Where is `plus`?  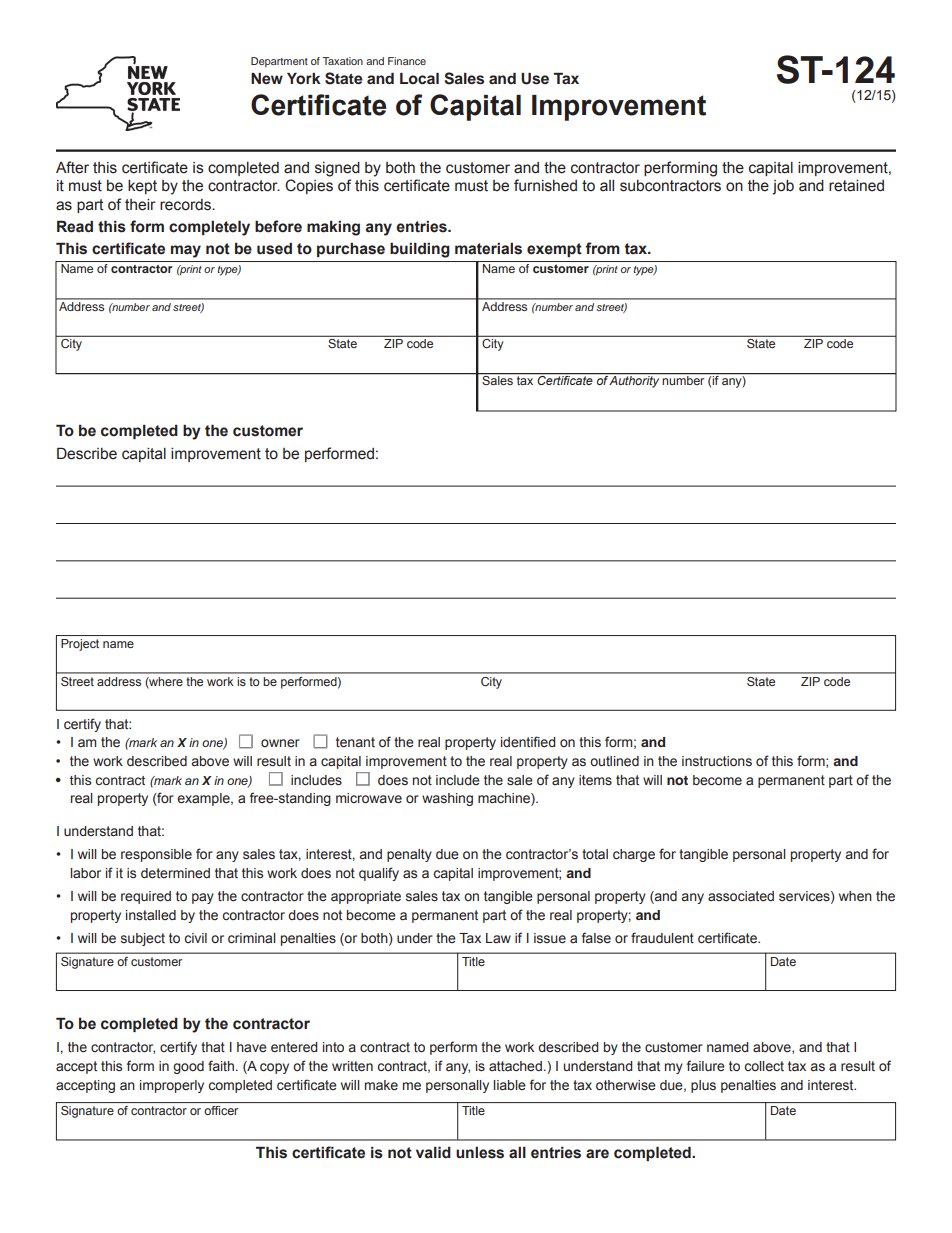 plus is located at coordinates (703, 1086).
